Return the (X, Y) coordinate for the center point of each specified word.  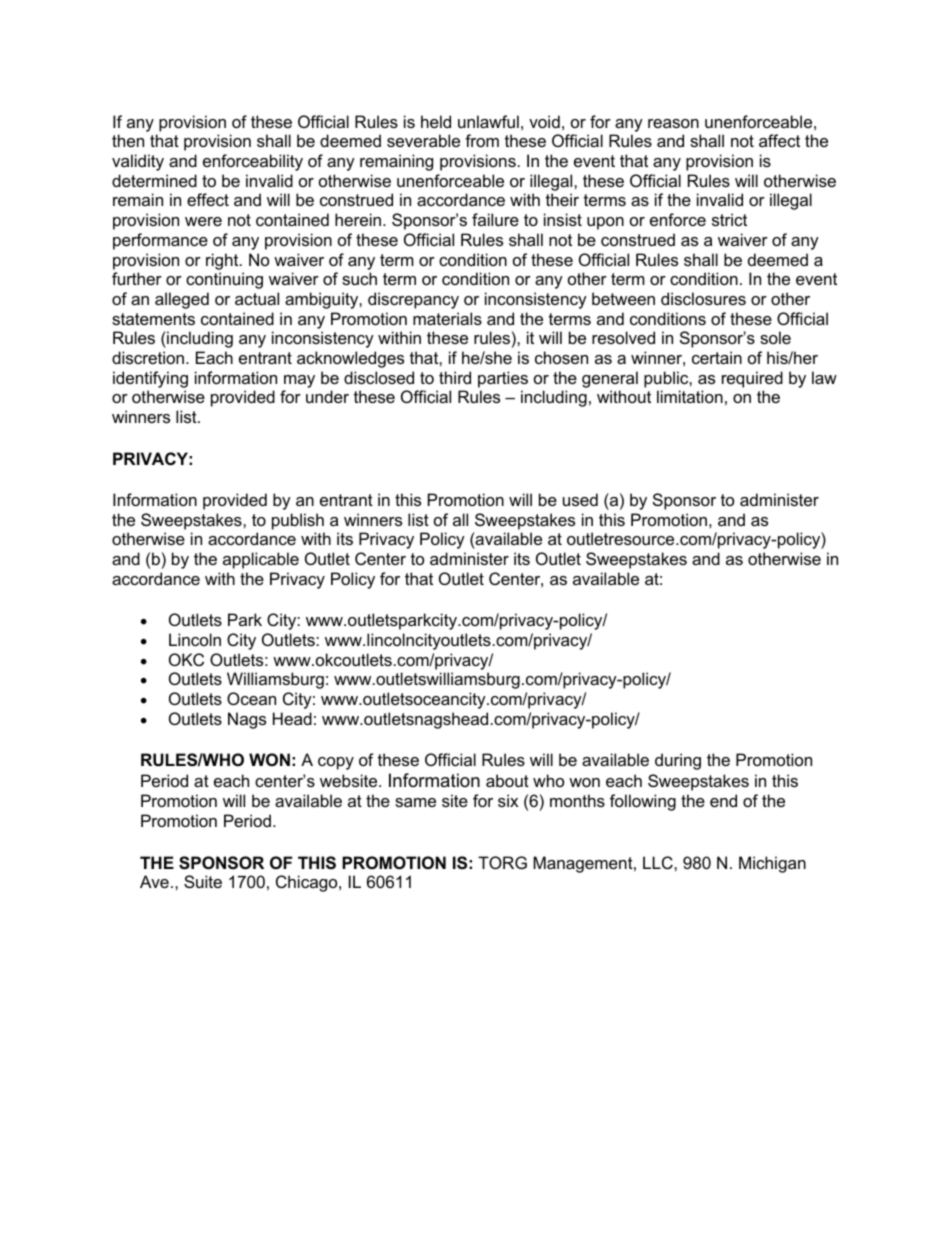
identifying (150, 379)
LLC (659, 862)
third (455, 377)
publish (298, 521)
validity (138, 162)
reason (673, 123)
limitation (690, 396)
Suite (203, 881)
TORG (502, 862)
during (678, 761)
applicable (261, 560)
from (482, 140)
